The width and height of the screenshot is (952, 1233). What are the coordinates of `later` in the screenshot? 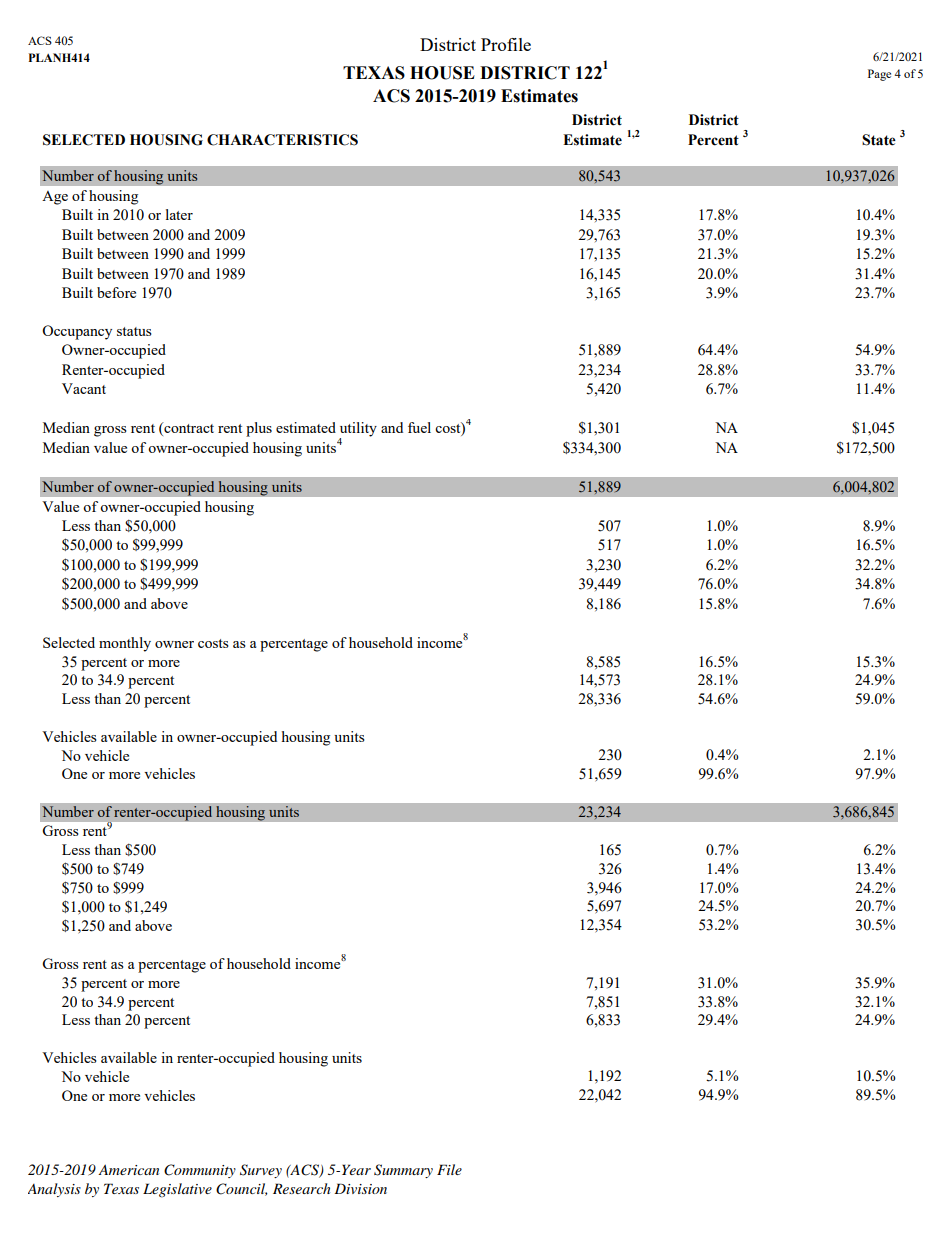 It's located at (179, 214).
